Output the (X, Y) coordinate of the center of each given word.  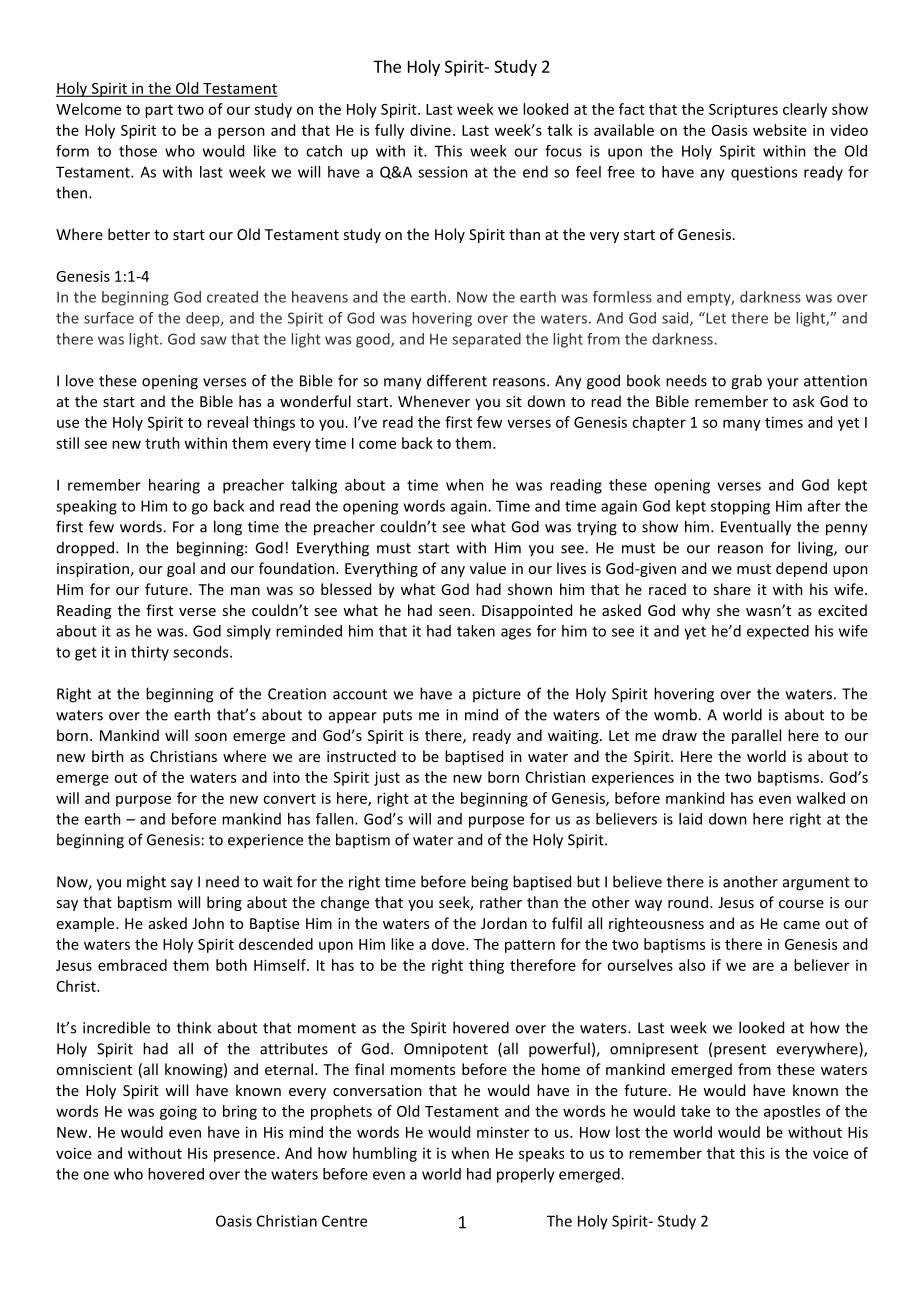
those (138, 151)
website (780, 130)
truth (162, 443)
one (96, 1175)
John (208, 923)
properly (526, 1175)
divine (430, 130)
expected (778, 632)
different (457, 380)
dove (449, 944)
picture (497, 695)
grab (746, 382)
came (801, 925)
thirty (150, 653)
